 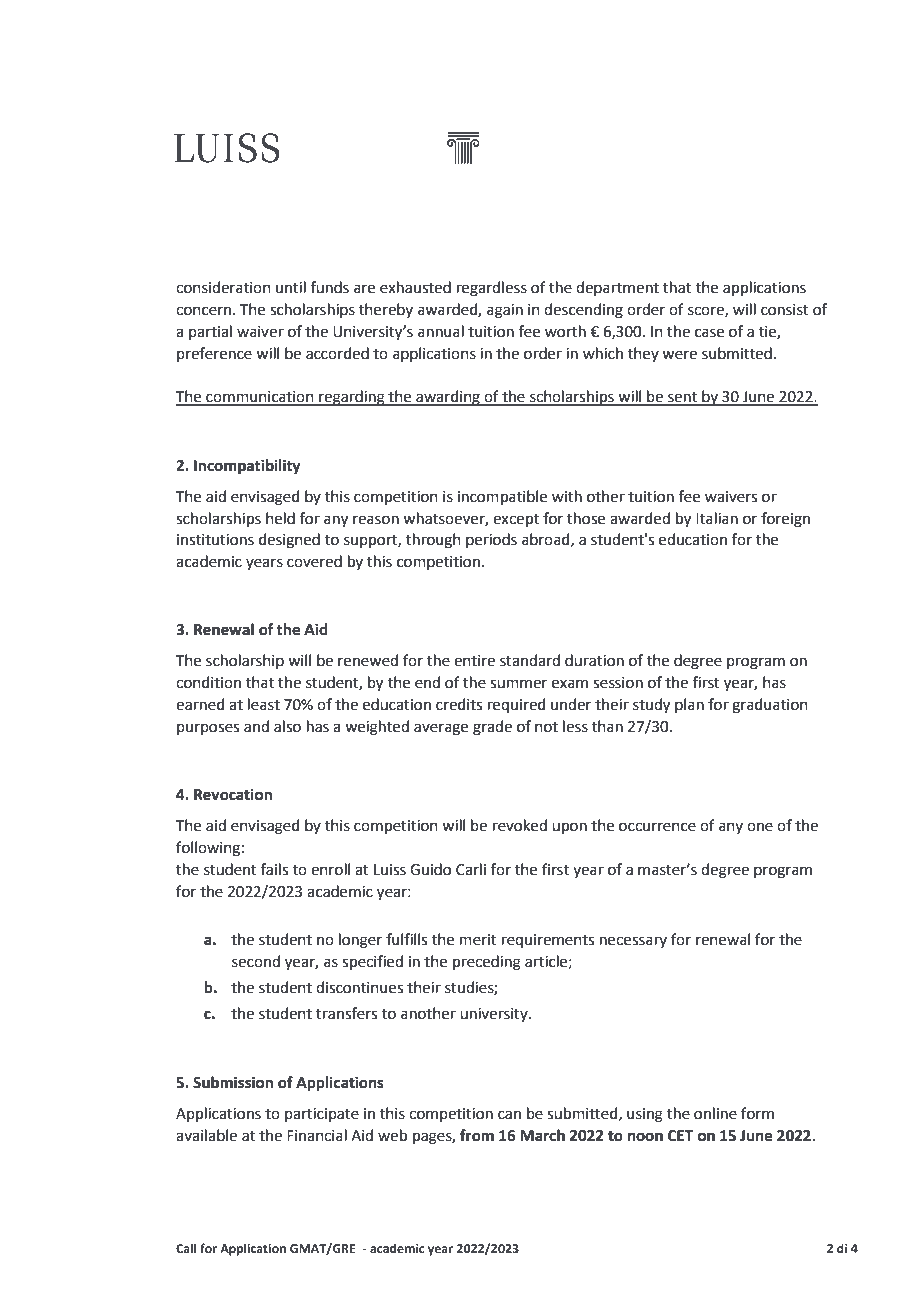 I want to click on necessary, so click(x=633, y=942).
